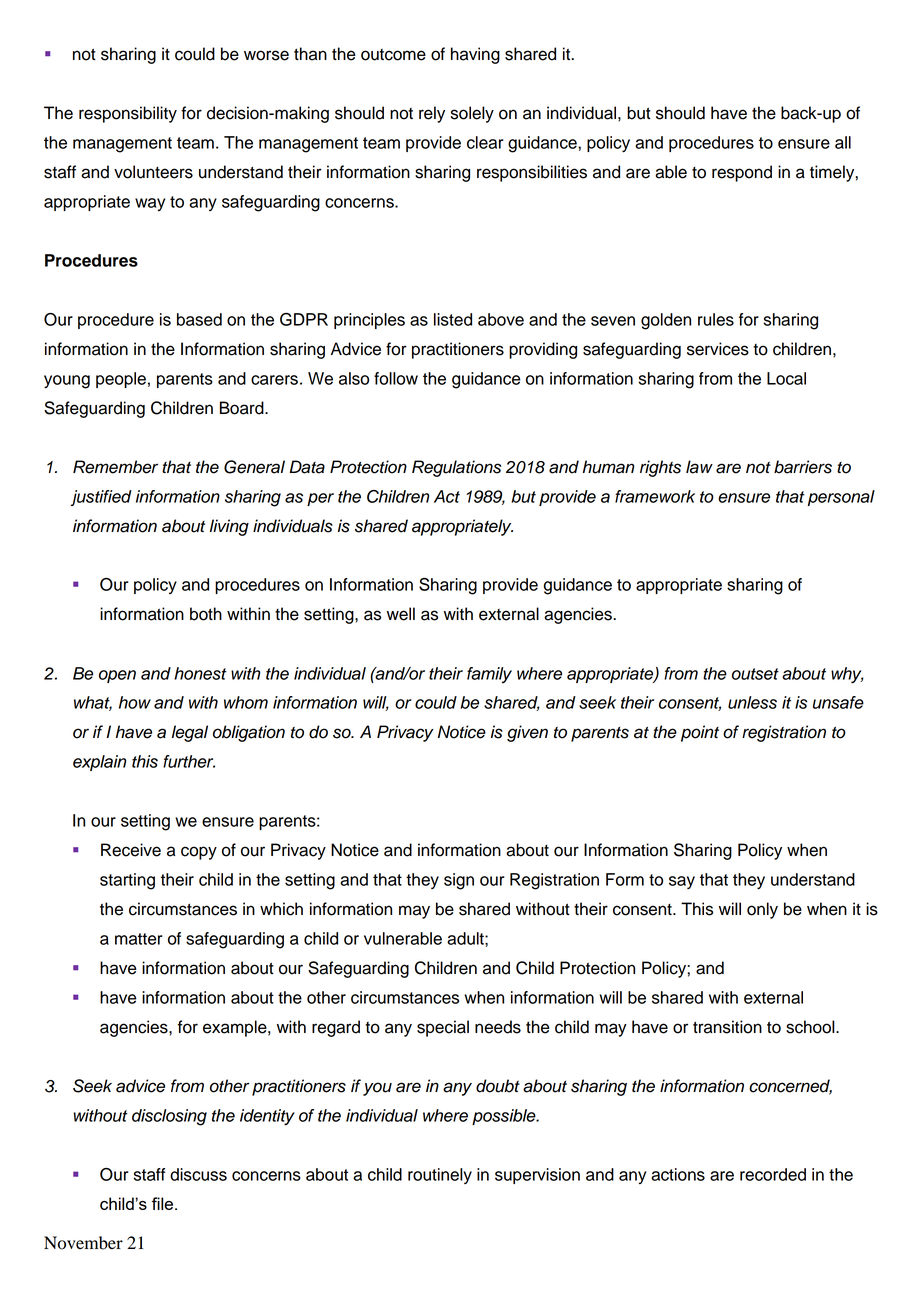 Image resolution: width=924 pixels, height=1308 pixels. I want to click on Receive, so click(131, 850).
